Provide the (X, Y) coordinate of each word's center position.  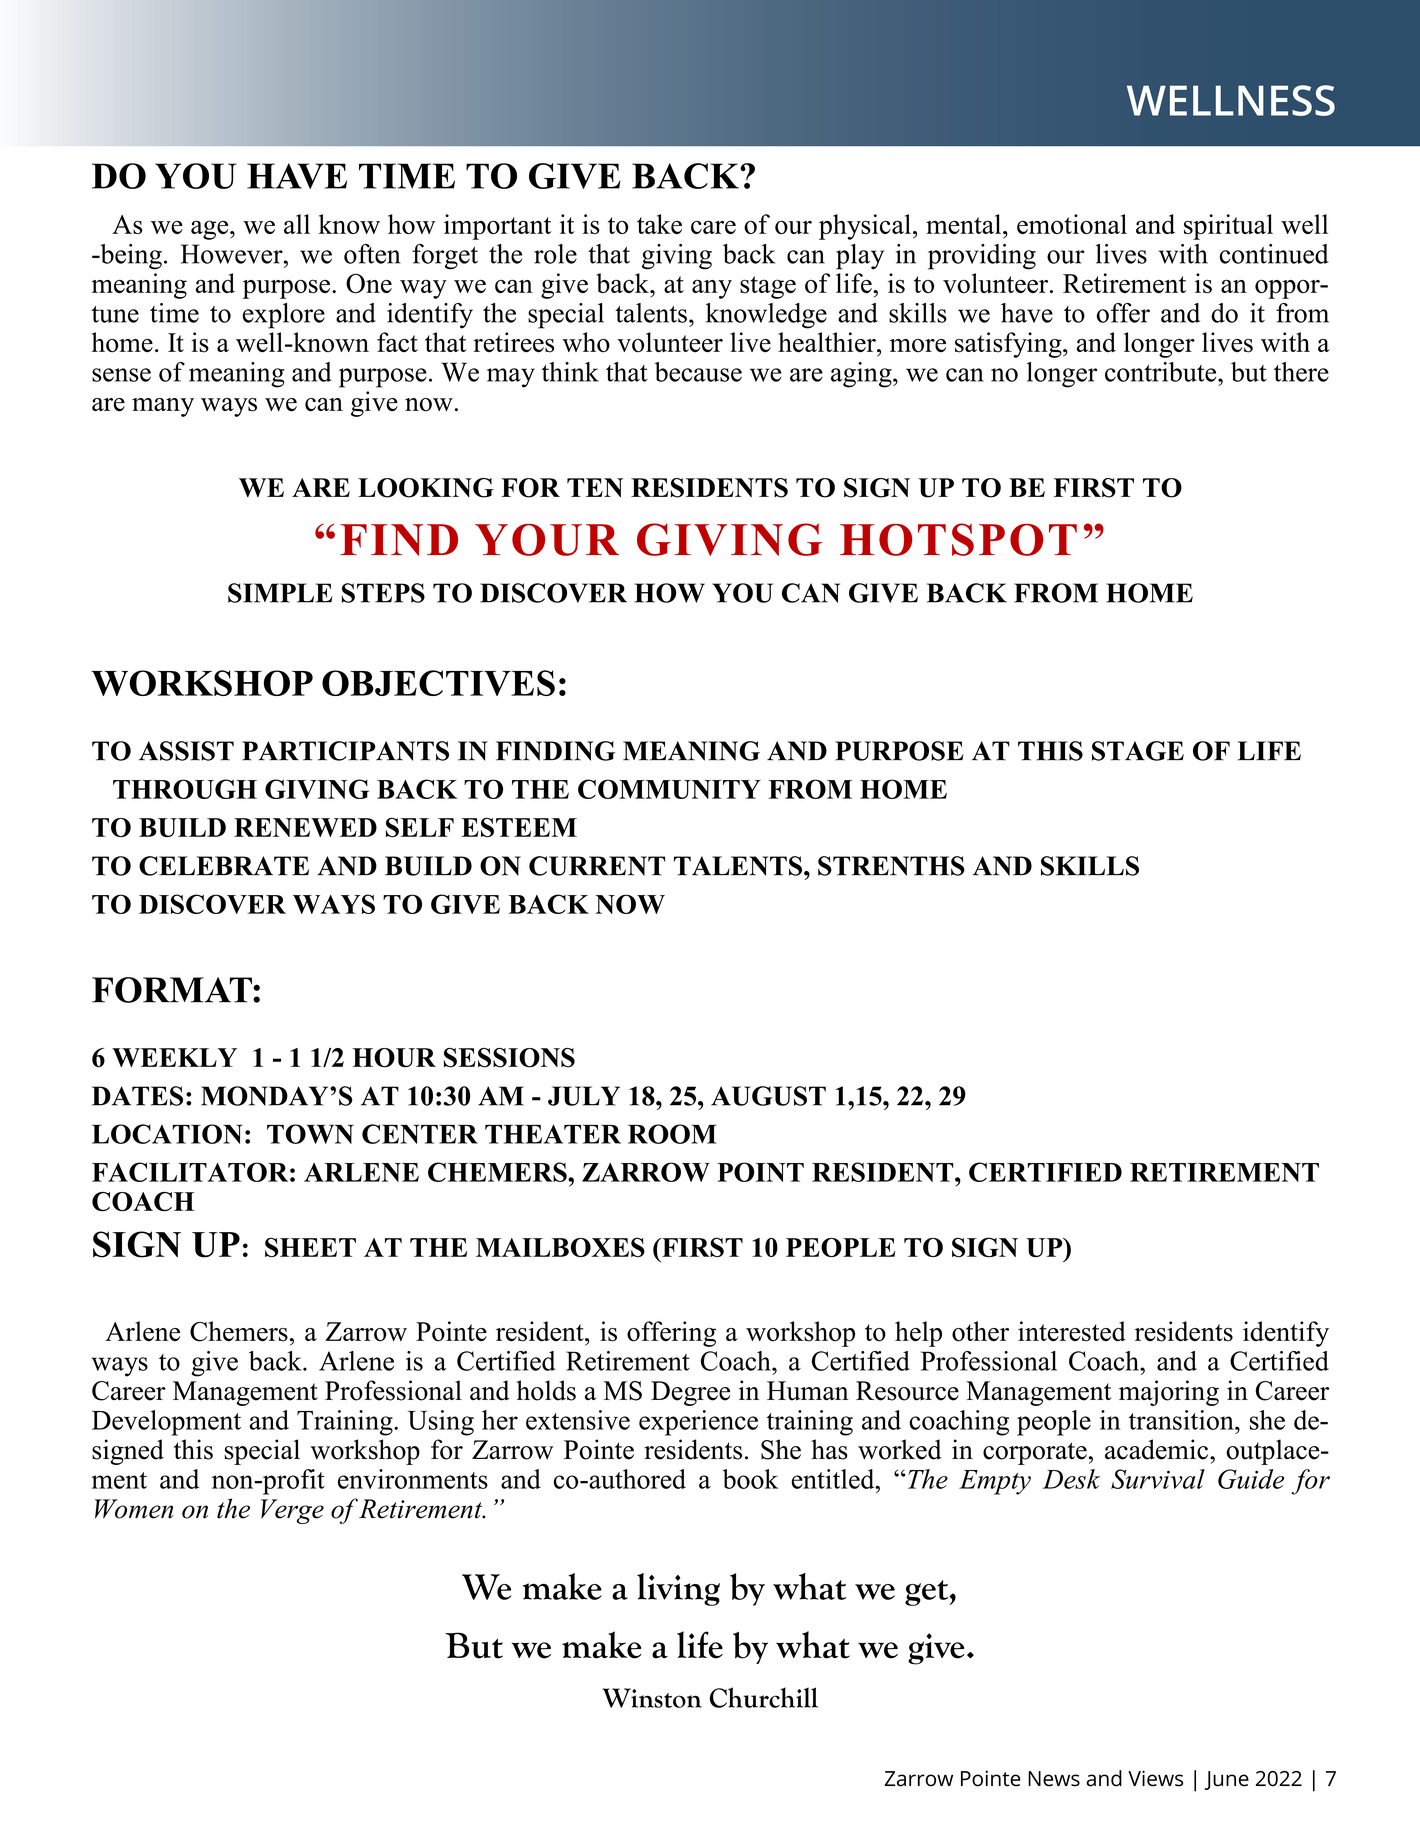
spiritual (1228, 227)
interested (1072, 1331)
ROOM (672, 1134)
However (233, 254)
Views (1155, 1778)
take (659, 224)
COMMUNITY (669, 789)
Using (441, 1423)
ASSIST (186, 751)
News (1054, 1779)
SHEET (310, 1247)
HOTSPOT (958, 539)
